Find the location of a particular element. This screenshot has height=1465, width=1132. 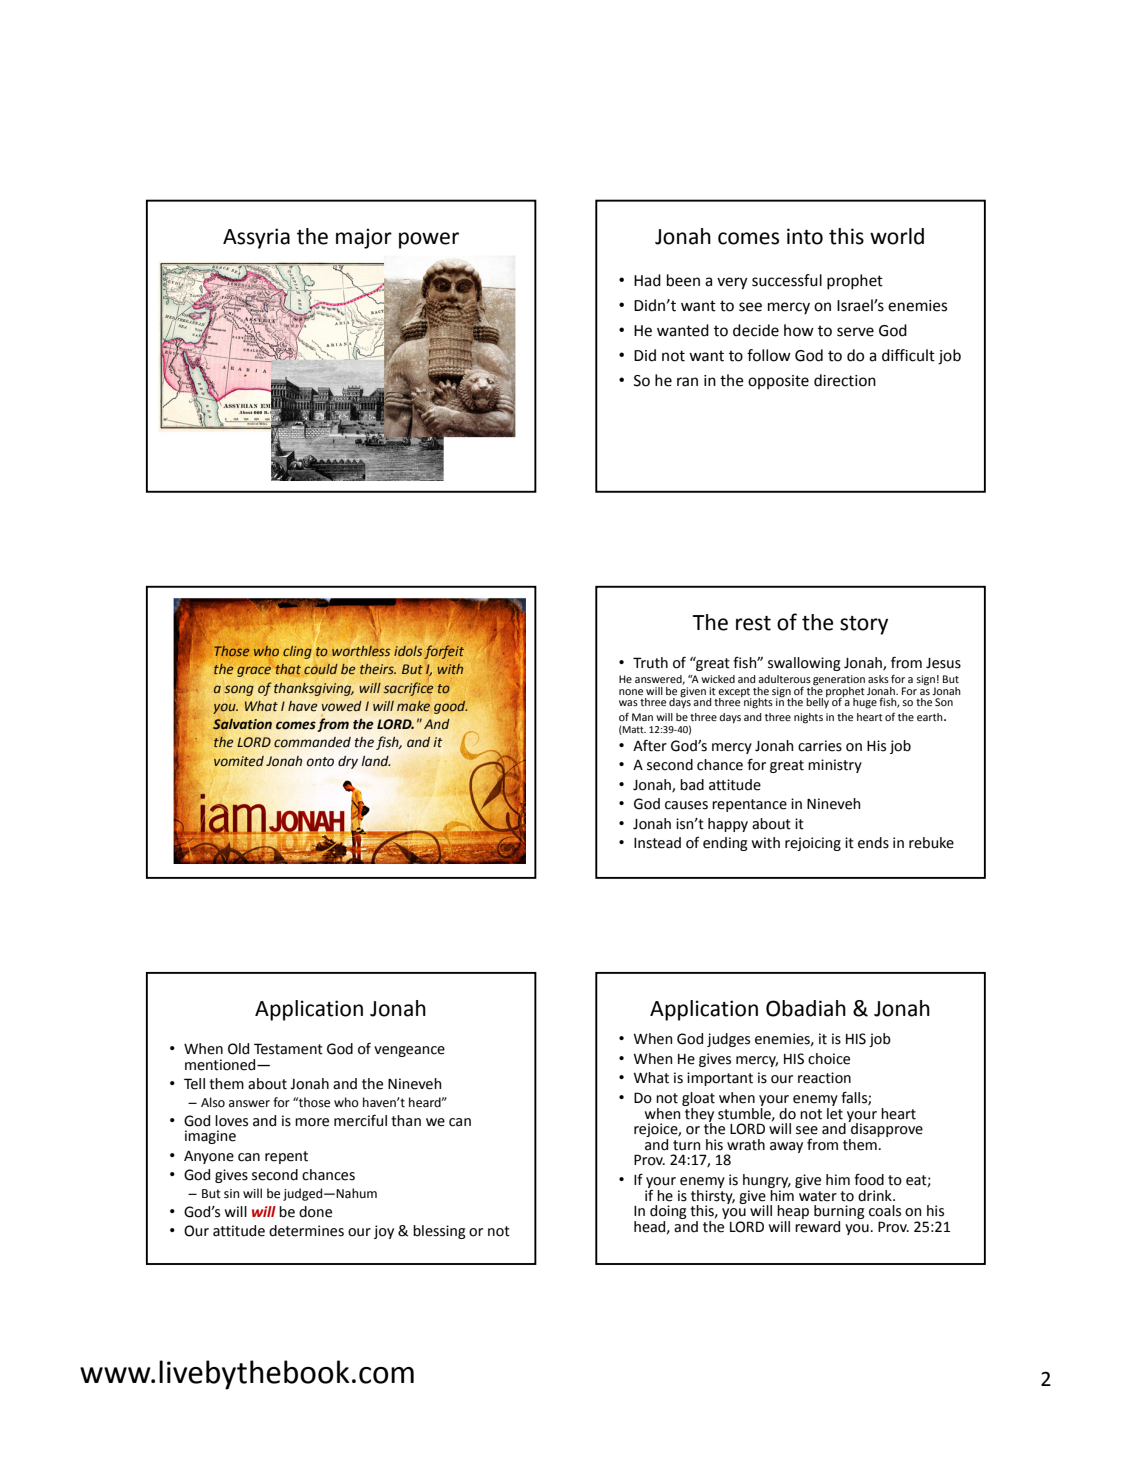

world is located at coordinates (897, 236).
